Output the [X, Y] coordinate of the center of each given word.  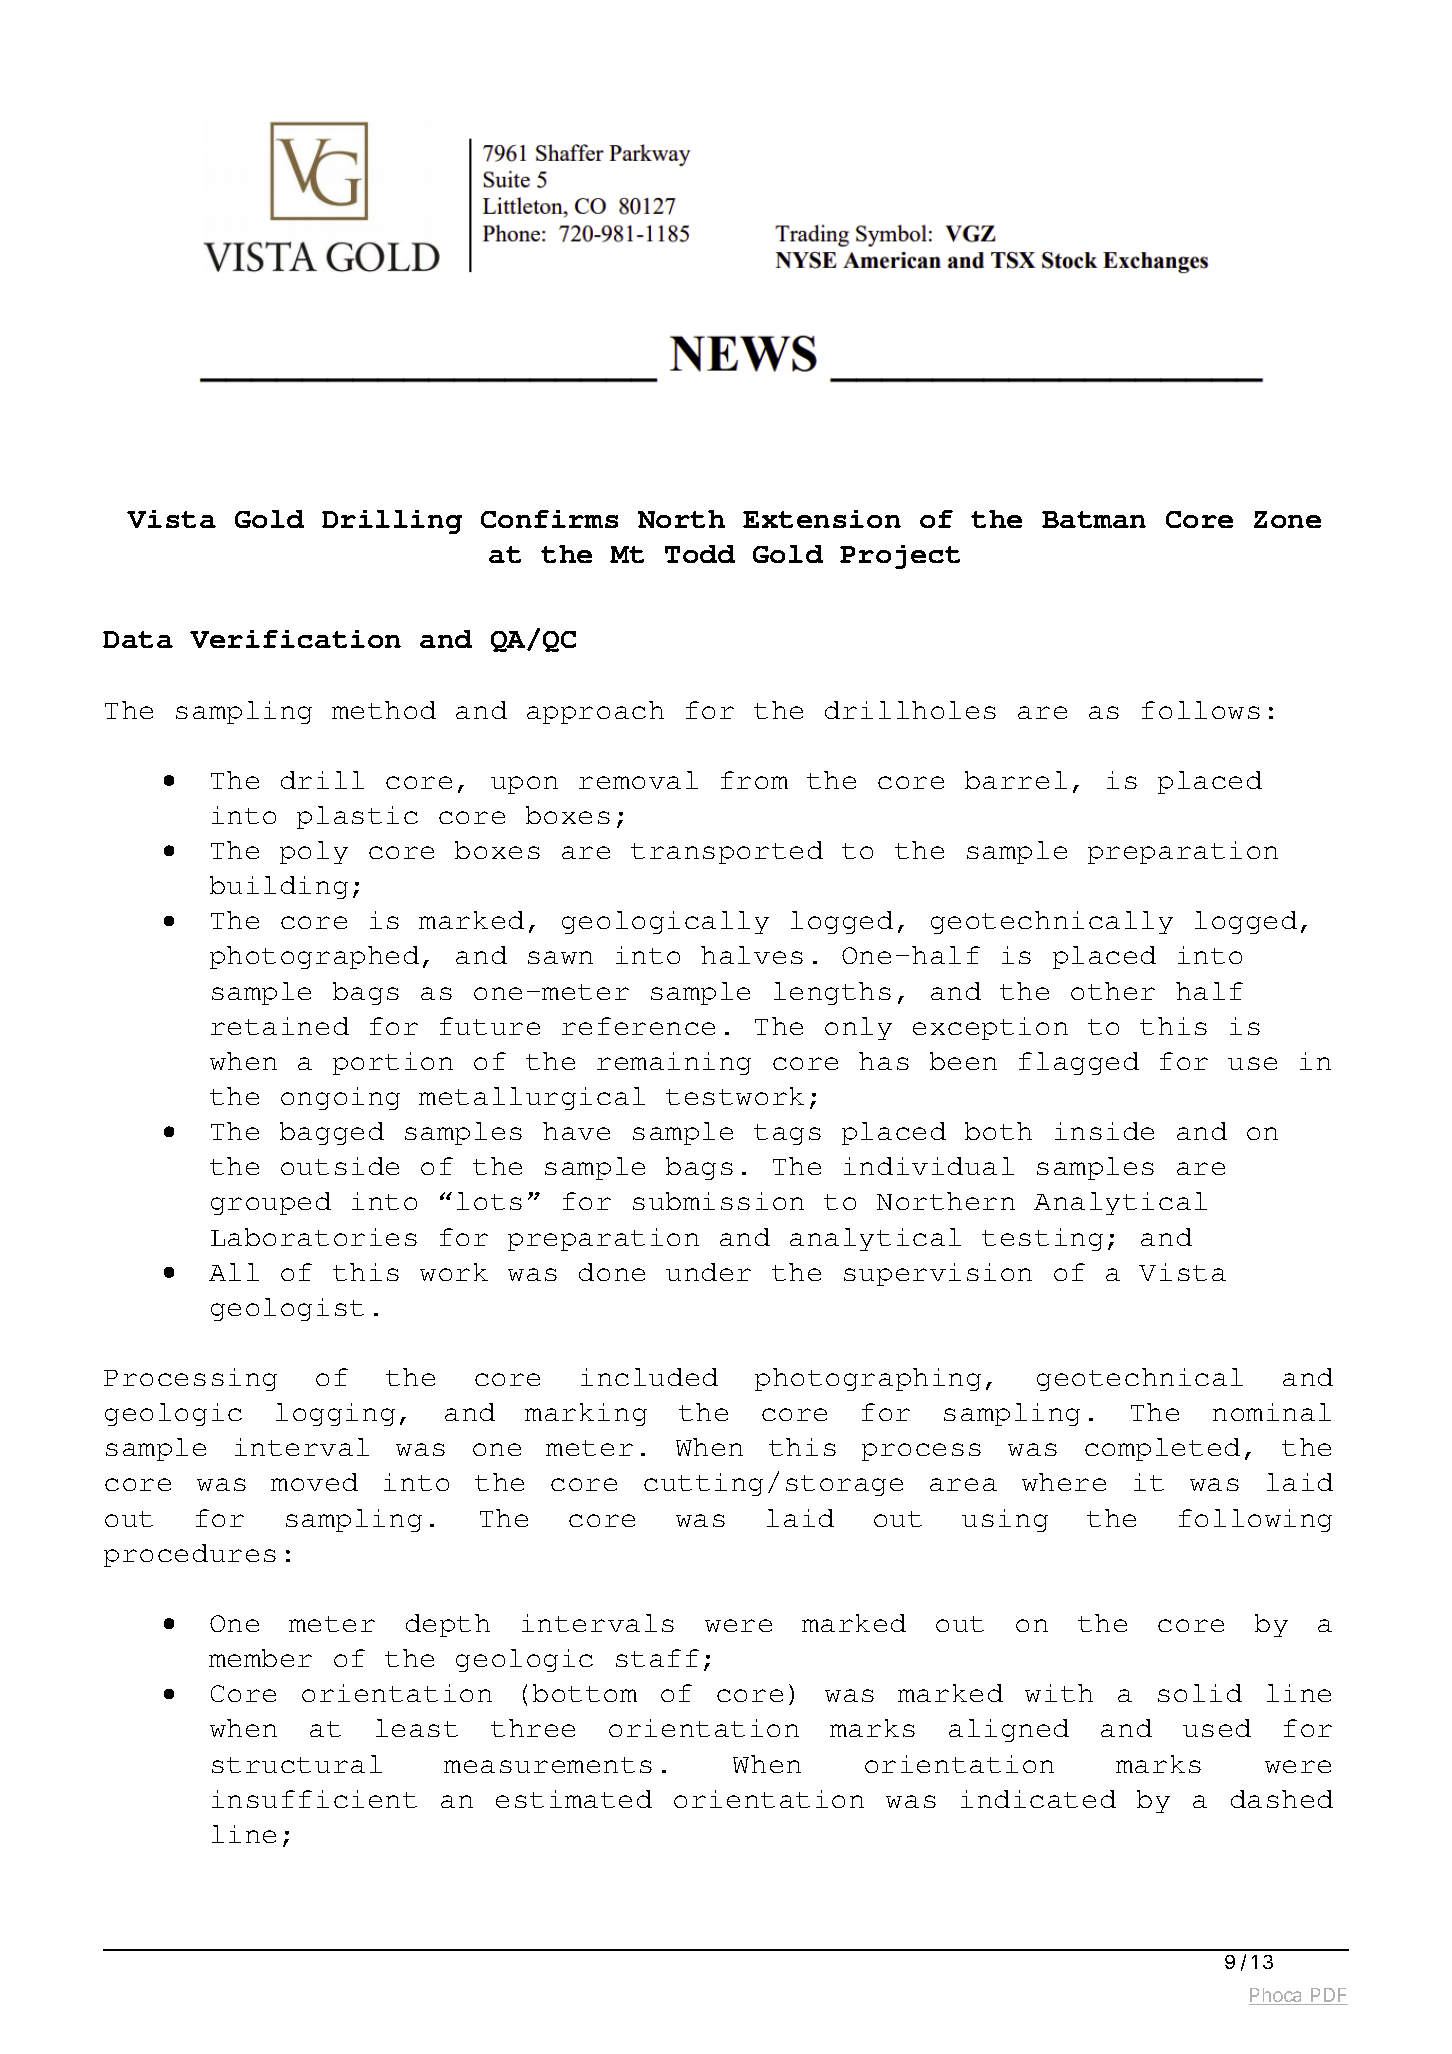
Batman [1094, 519]
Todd [700, 554]
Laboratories [314, 1237]
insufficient [314, 1799]
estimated [574, 1799]
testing [1042, 1239]
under [708, 1272]
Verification [295, 639]
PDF [1328, 1996]
